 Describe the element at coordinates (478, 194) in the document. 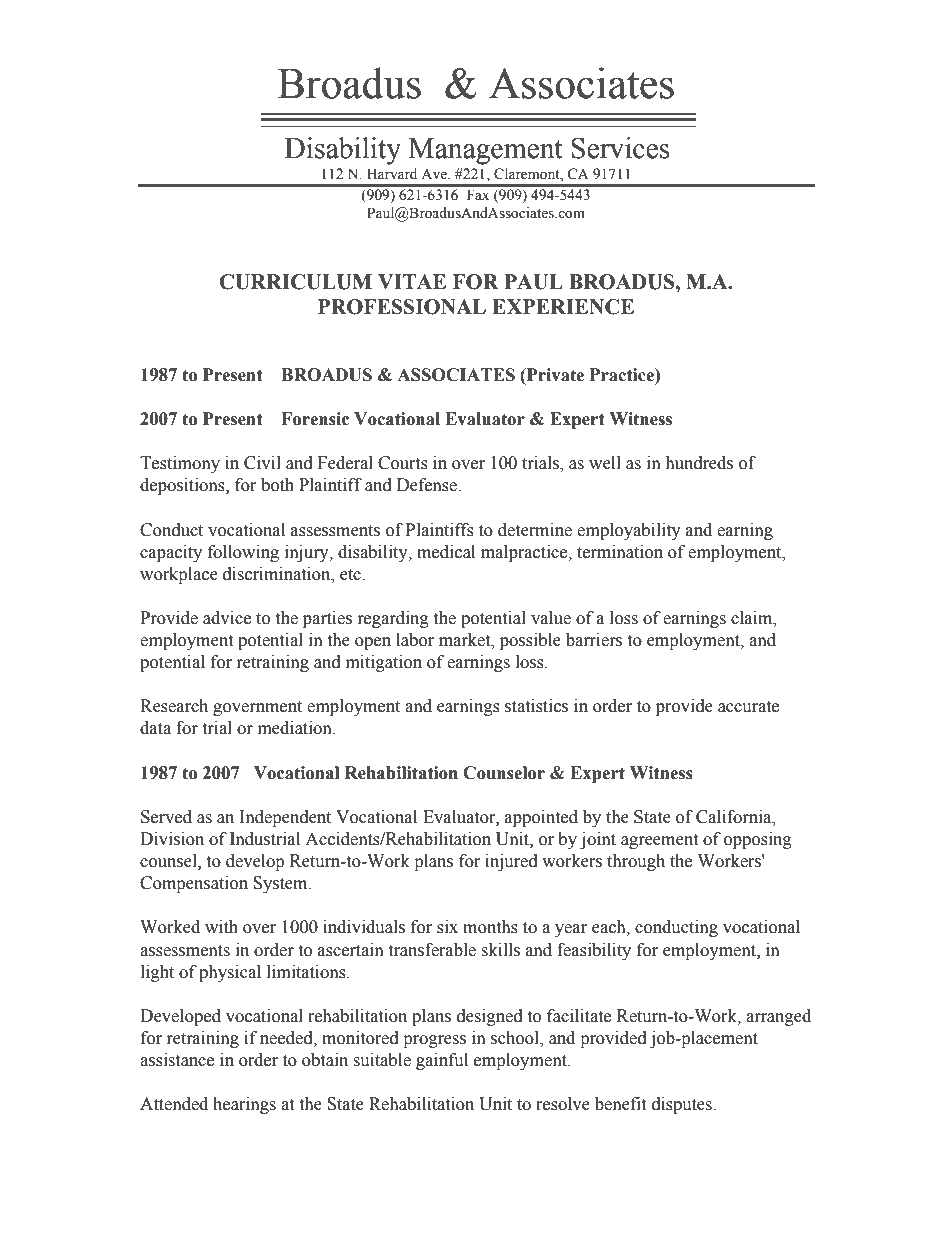

I see `Fax` at that location.
